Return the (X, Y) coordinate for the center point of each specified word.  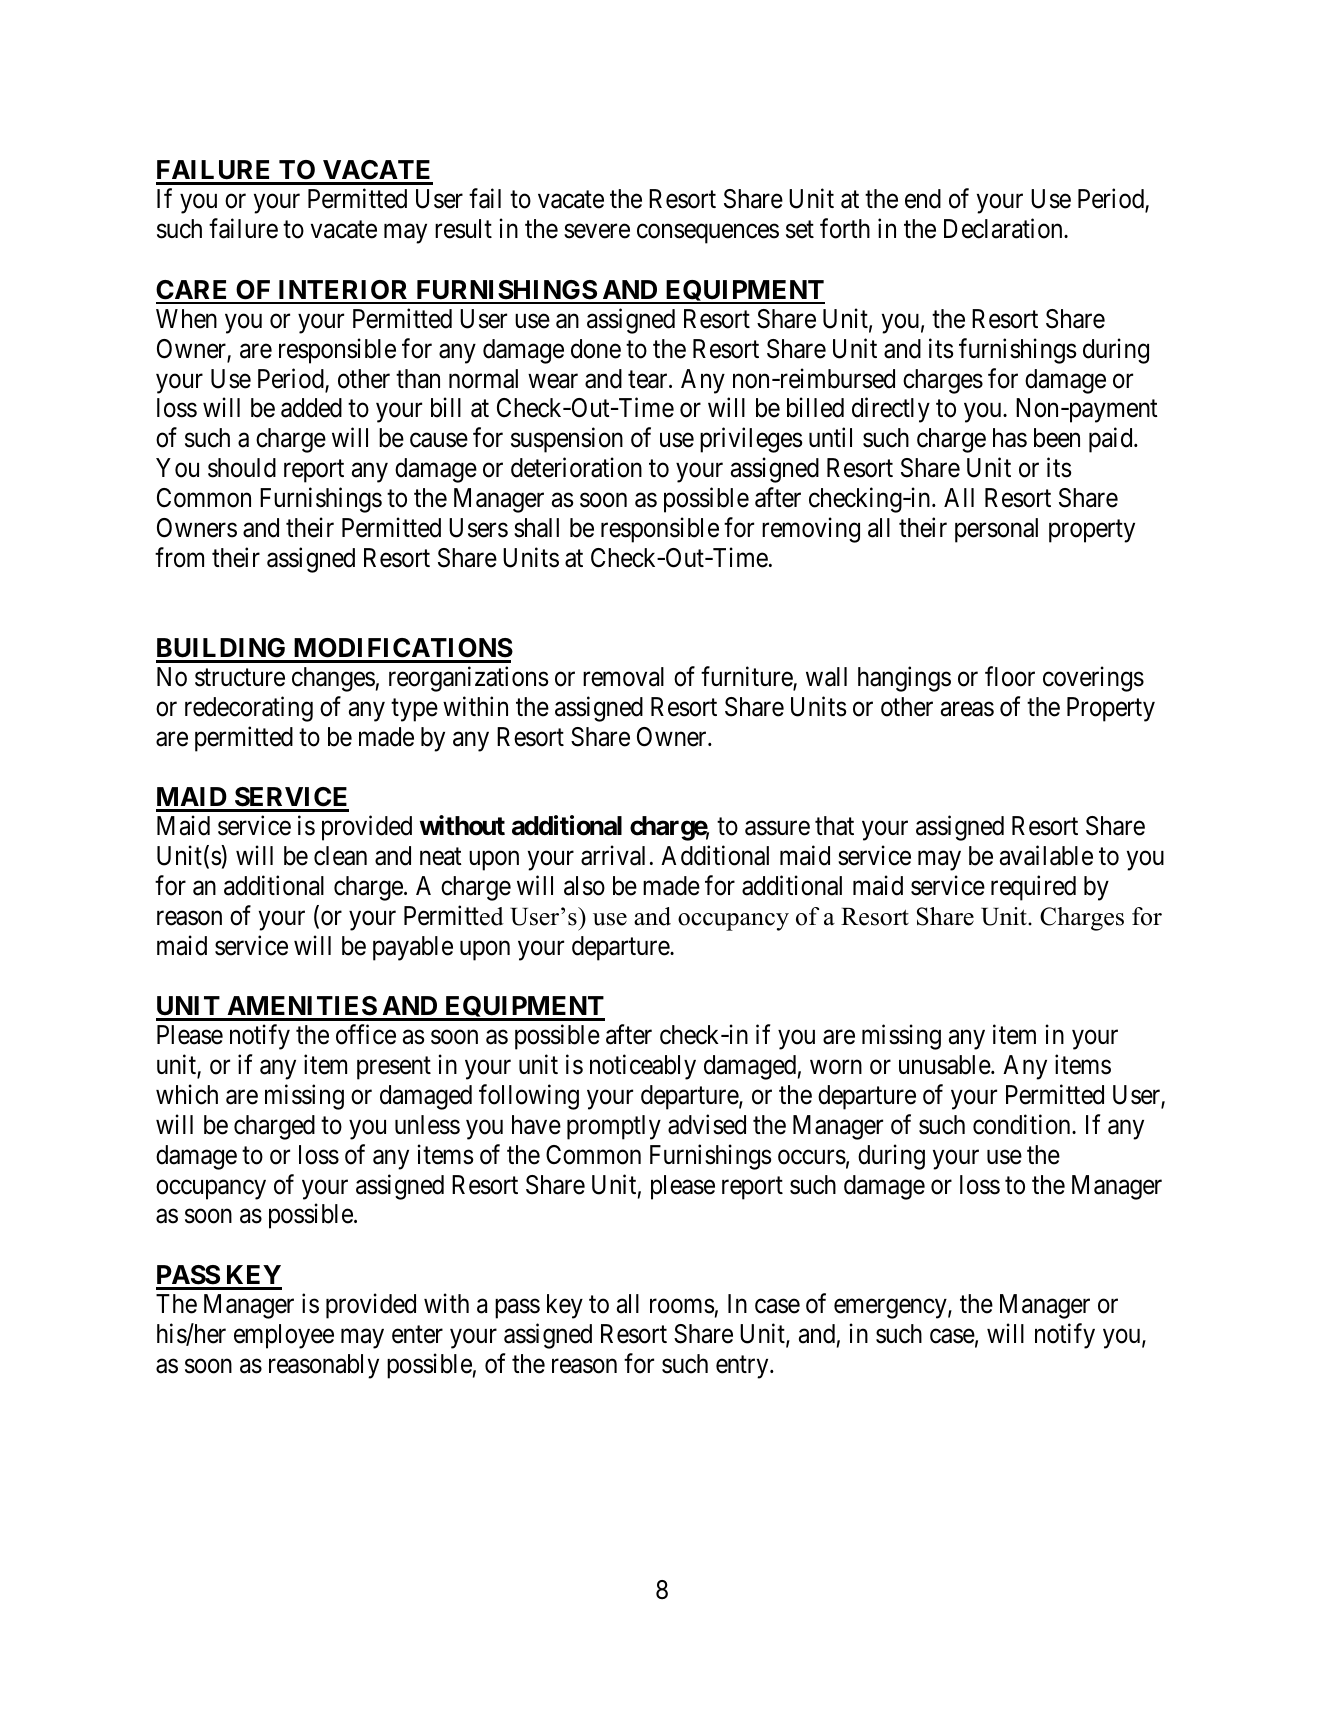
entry (743, 1367)
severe (597, 231)
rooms (682, 1306)
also (584, 886)
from (179, 557)
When (186, 319)
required (1033, 888)
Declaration (1004, 229)
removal (623, 677)
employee (284, 1336)
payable (413, 948)
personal (996, 530)
